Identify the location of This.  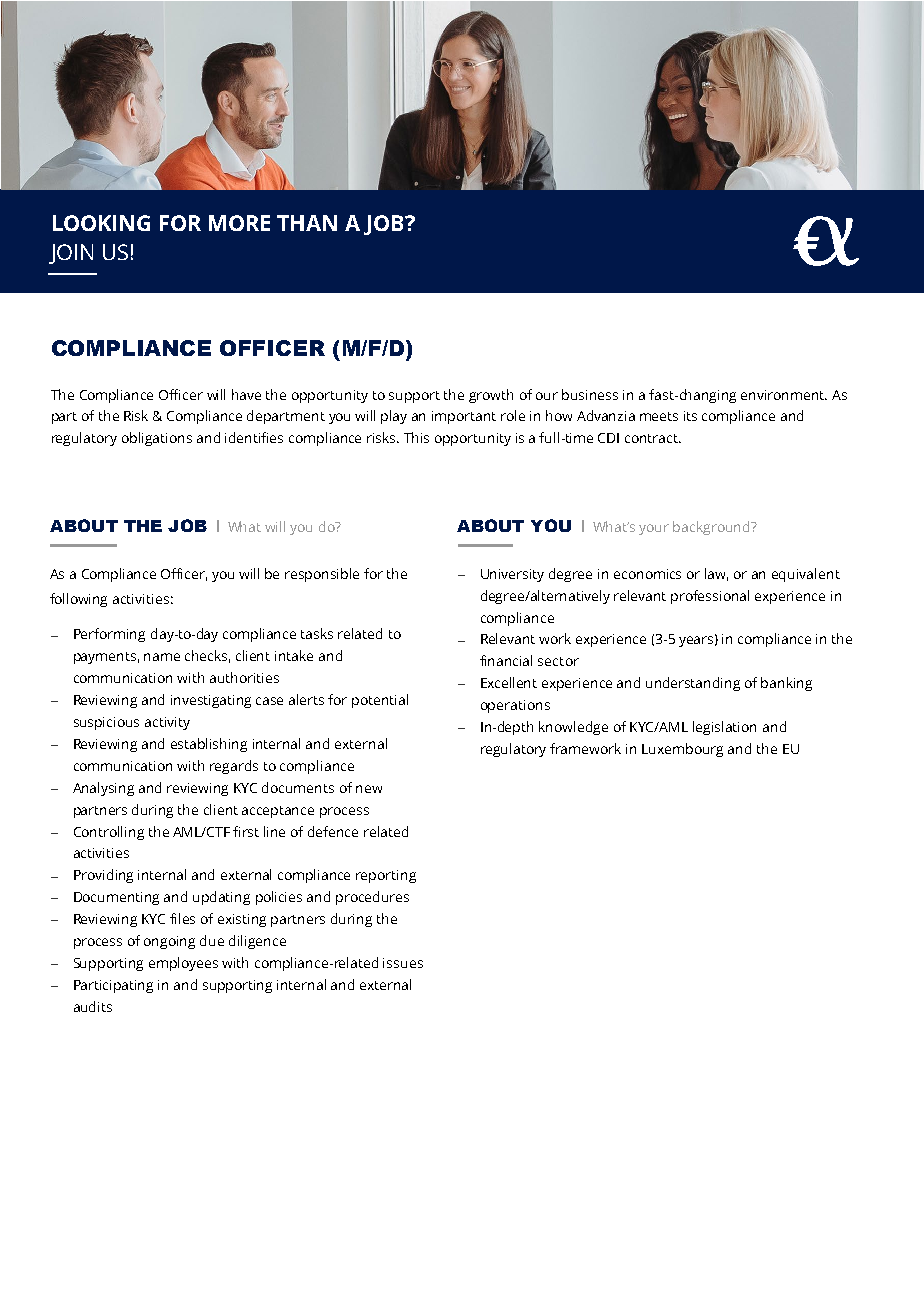
(416, 437).
